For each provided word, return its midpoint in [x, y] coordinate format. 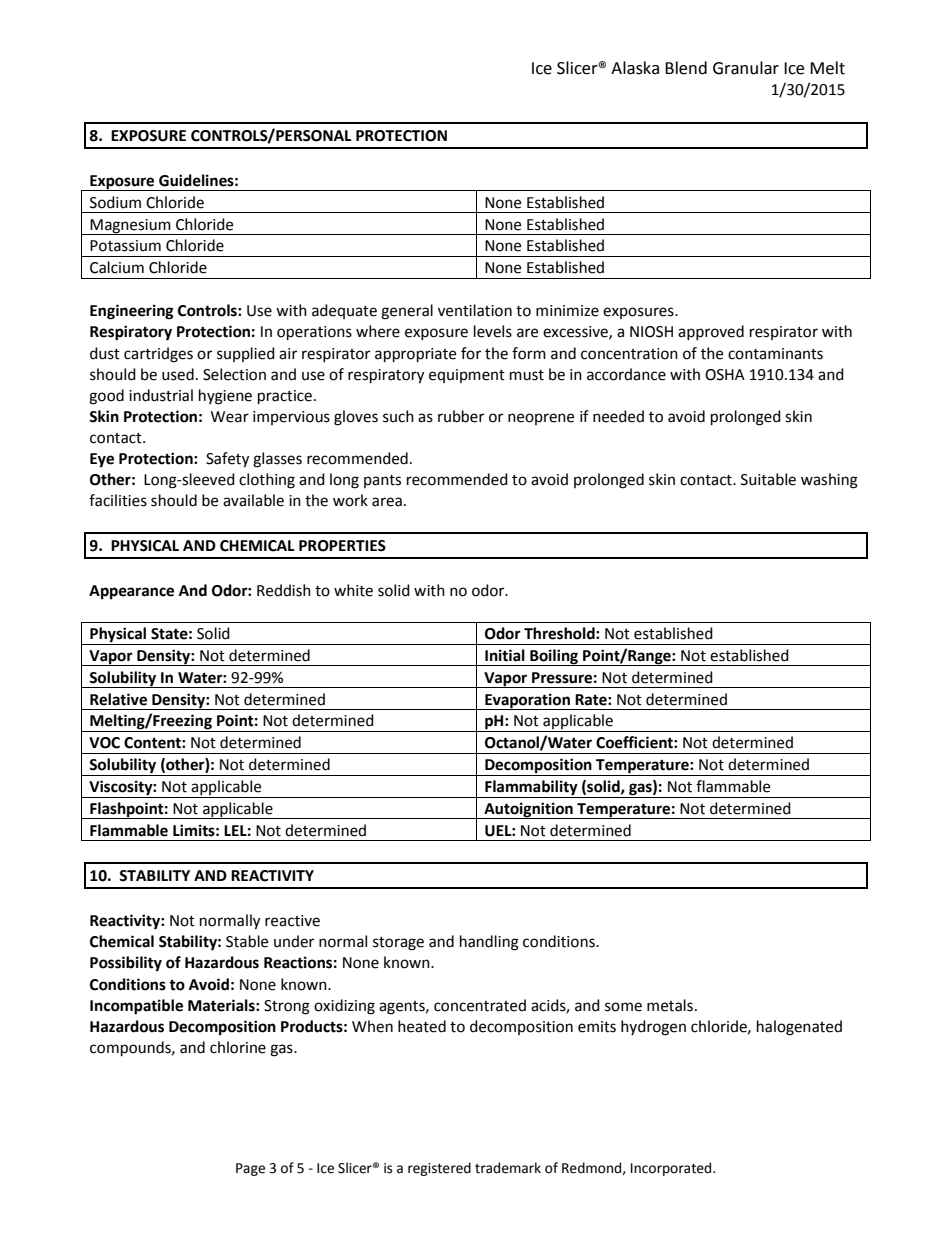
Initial [505, 655]
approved [711, 332]
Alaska [635, 68]
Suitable [768, 479]
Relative [118, 699]
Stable [247, 941]
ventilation [475, 310]
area [387, 502]
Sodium [115, 202]
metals [670, 1005]
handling [489, 943]
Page [250, 1169]
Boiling [554, 657]
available [253, 500]
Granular [746, 68]
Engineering [132, 312]
